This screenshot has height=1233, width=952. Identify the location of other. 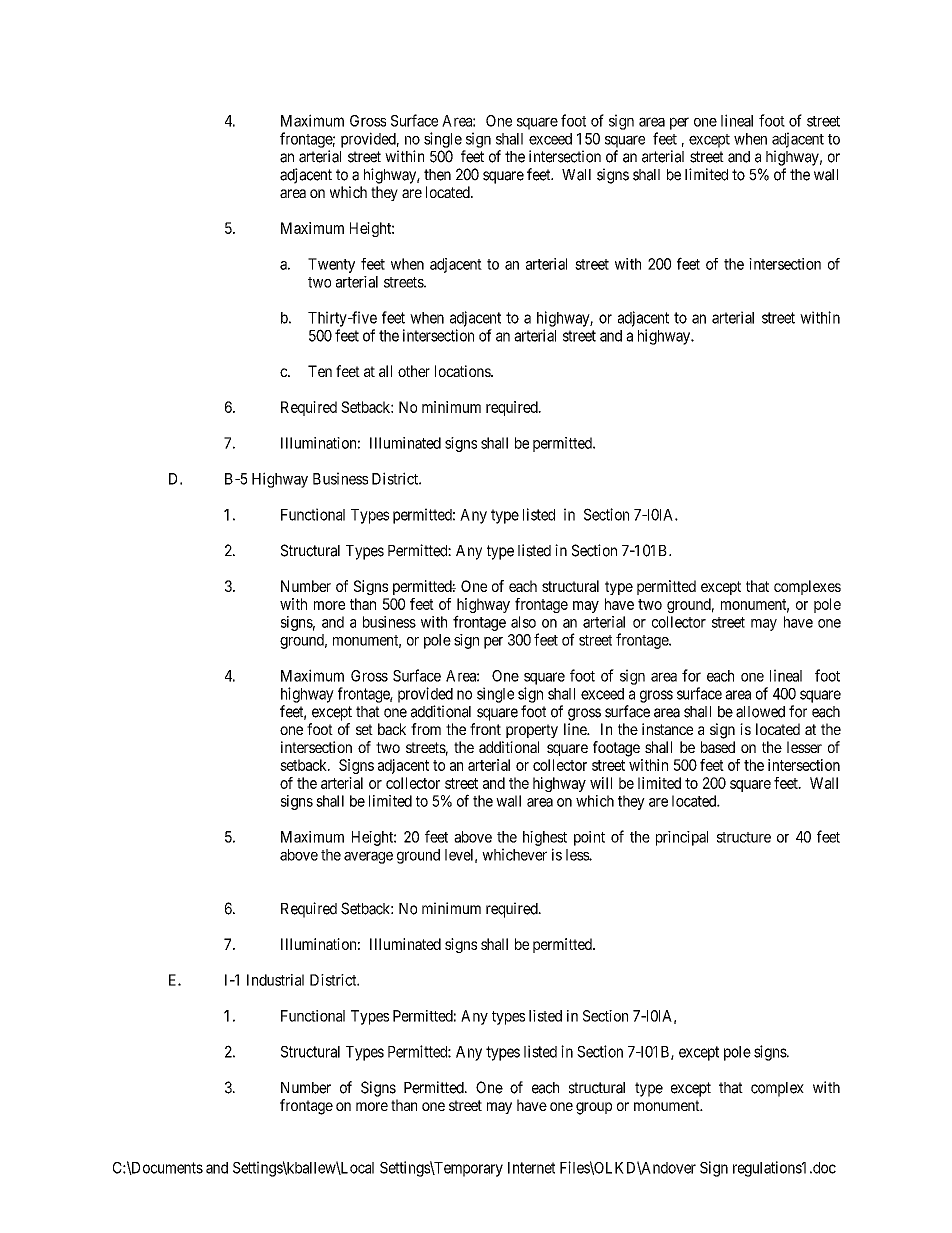
(414, 371).
